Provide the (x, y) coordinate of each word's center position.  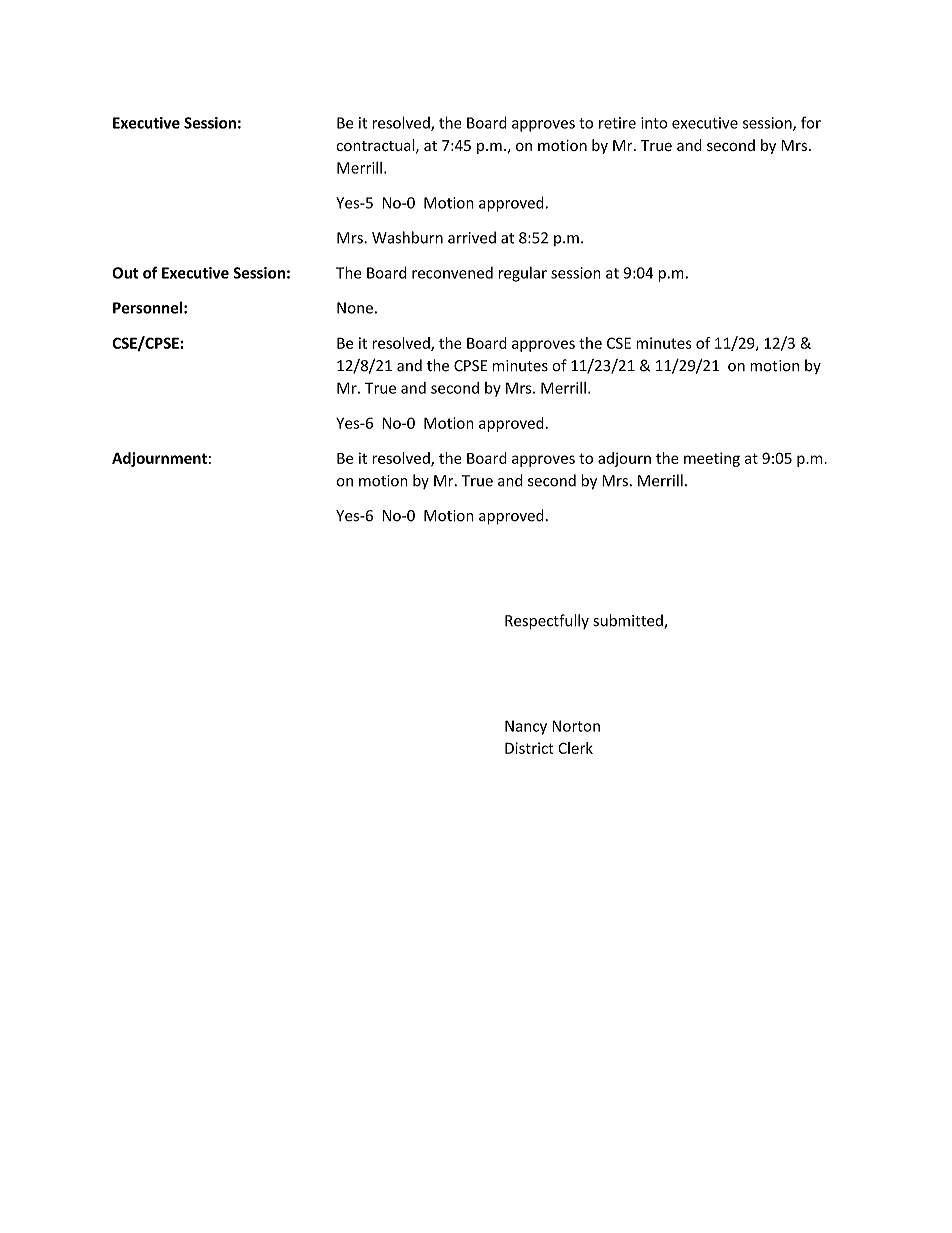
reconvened (452, 273)
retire (617, 123)
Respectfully (547, 622)
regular (523, 274)
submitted (629, 621)
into (654, 123)
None (355, 308)
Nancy (526, 727)
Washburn (407, 237)
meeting (712, 459)
